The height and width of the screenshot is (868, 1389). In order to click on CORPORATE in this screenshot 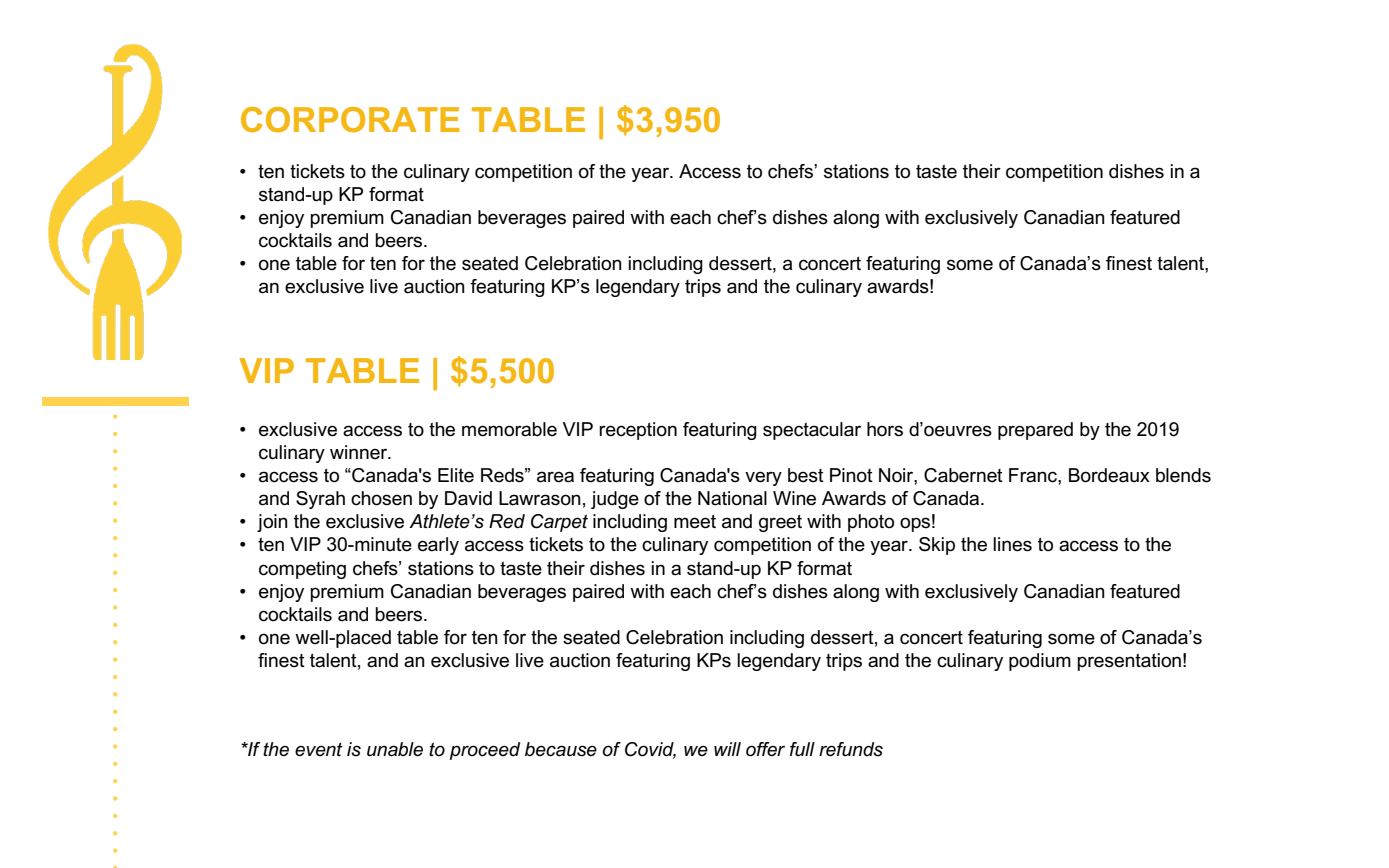, I will do `click(350, 119)`.
